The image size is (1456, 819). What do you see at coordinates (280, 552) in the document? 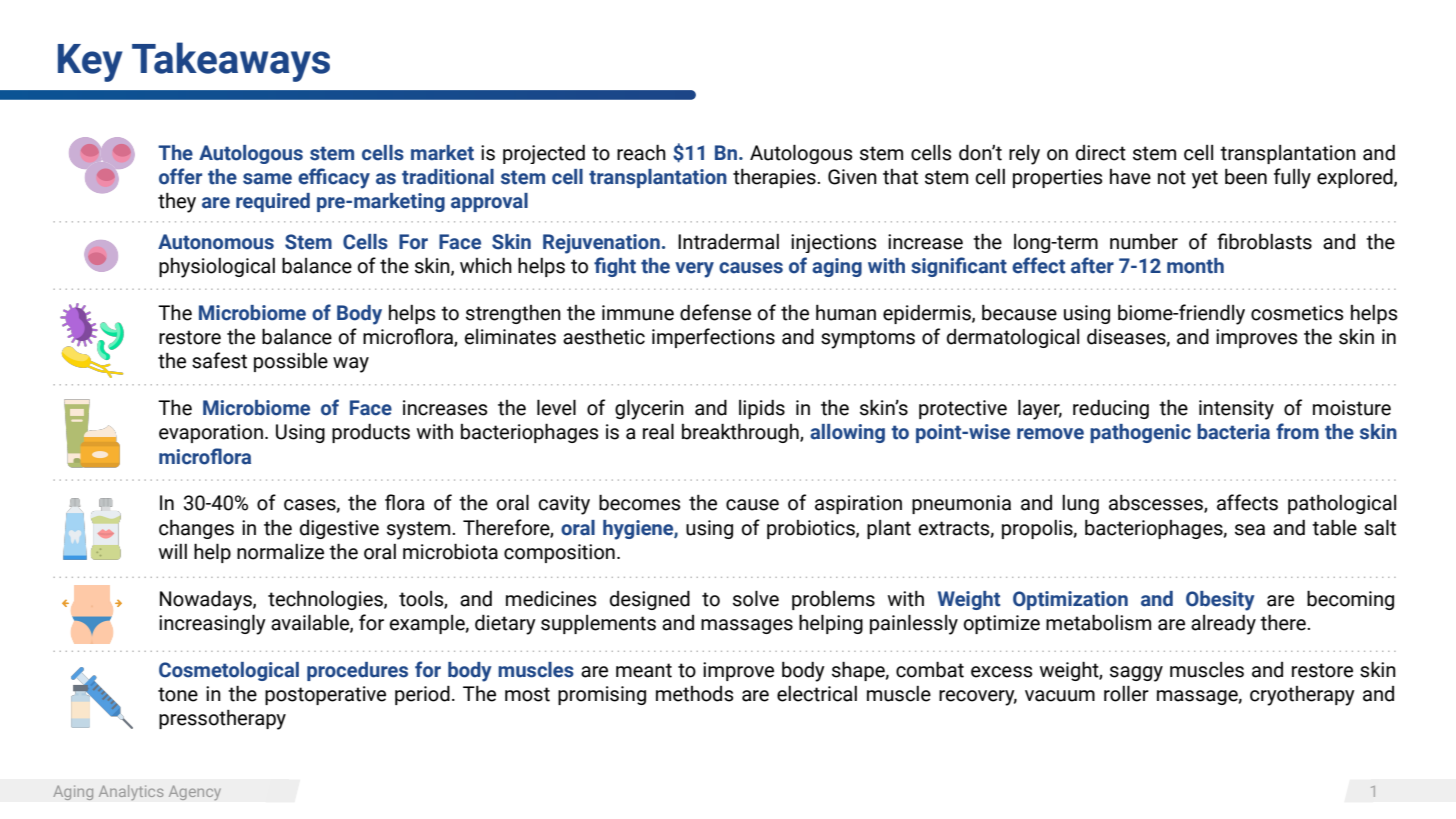
I see `normalize` at bounding box center [280, 552].
